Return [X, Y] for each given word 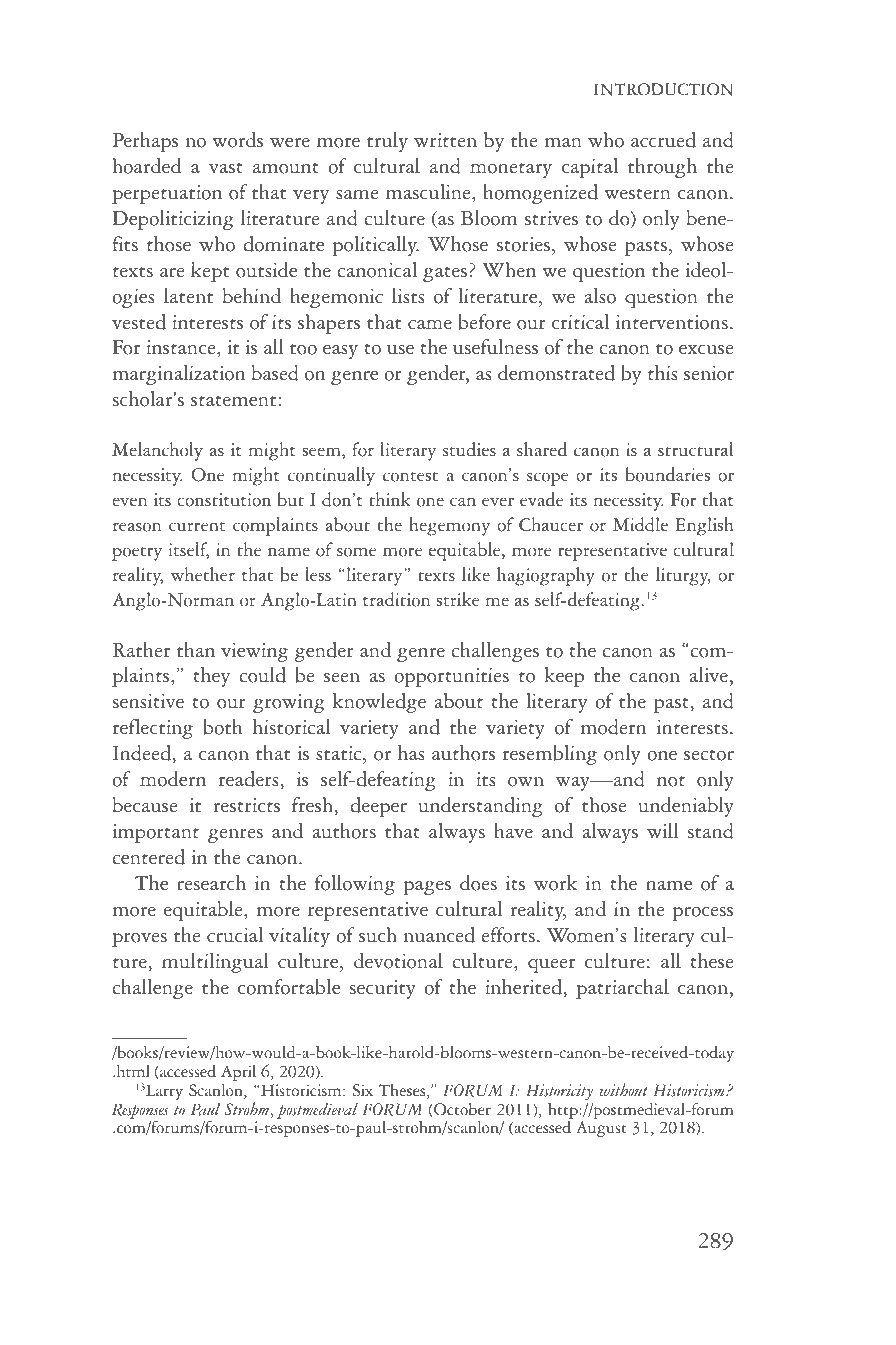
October [461, 1110]
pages [427, 887]
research [211, 883]
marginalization [178, 375]
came [430, 325]
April [238, 1074]
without [623, 1090]
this [663, 373]
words [237, 140]
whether [203, 574]
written [445, 140]
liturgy [683, 576]
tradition [396, 599]
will [663, 831]
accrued [663, 140]
